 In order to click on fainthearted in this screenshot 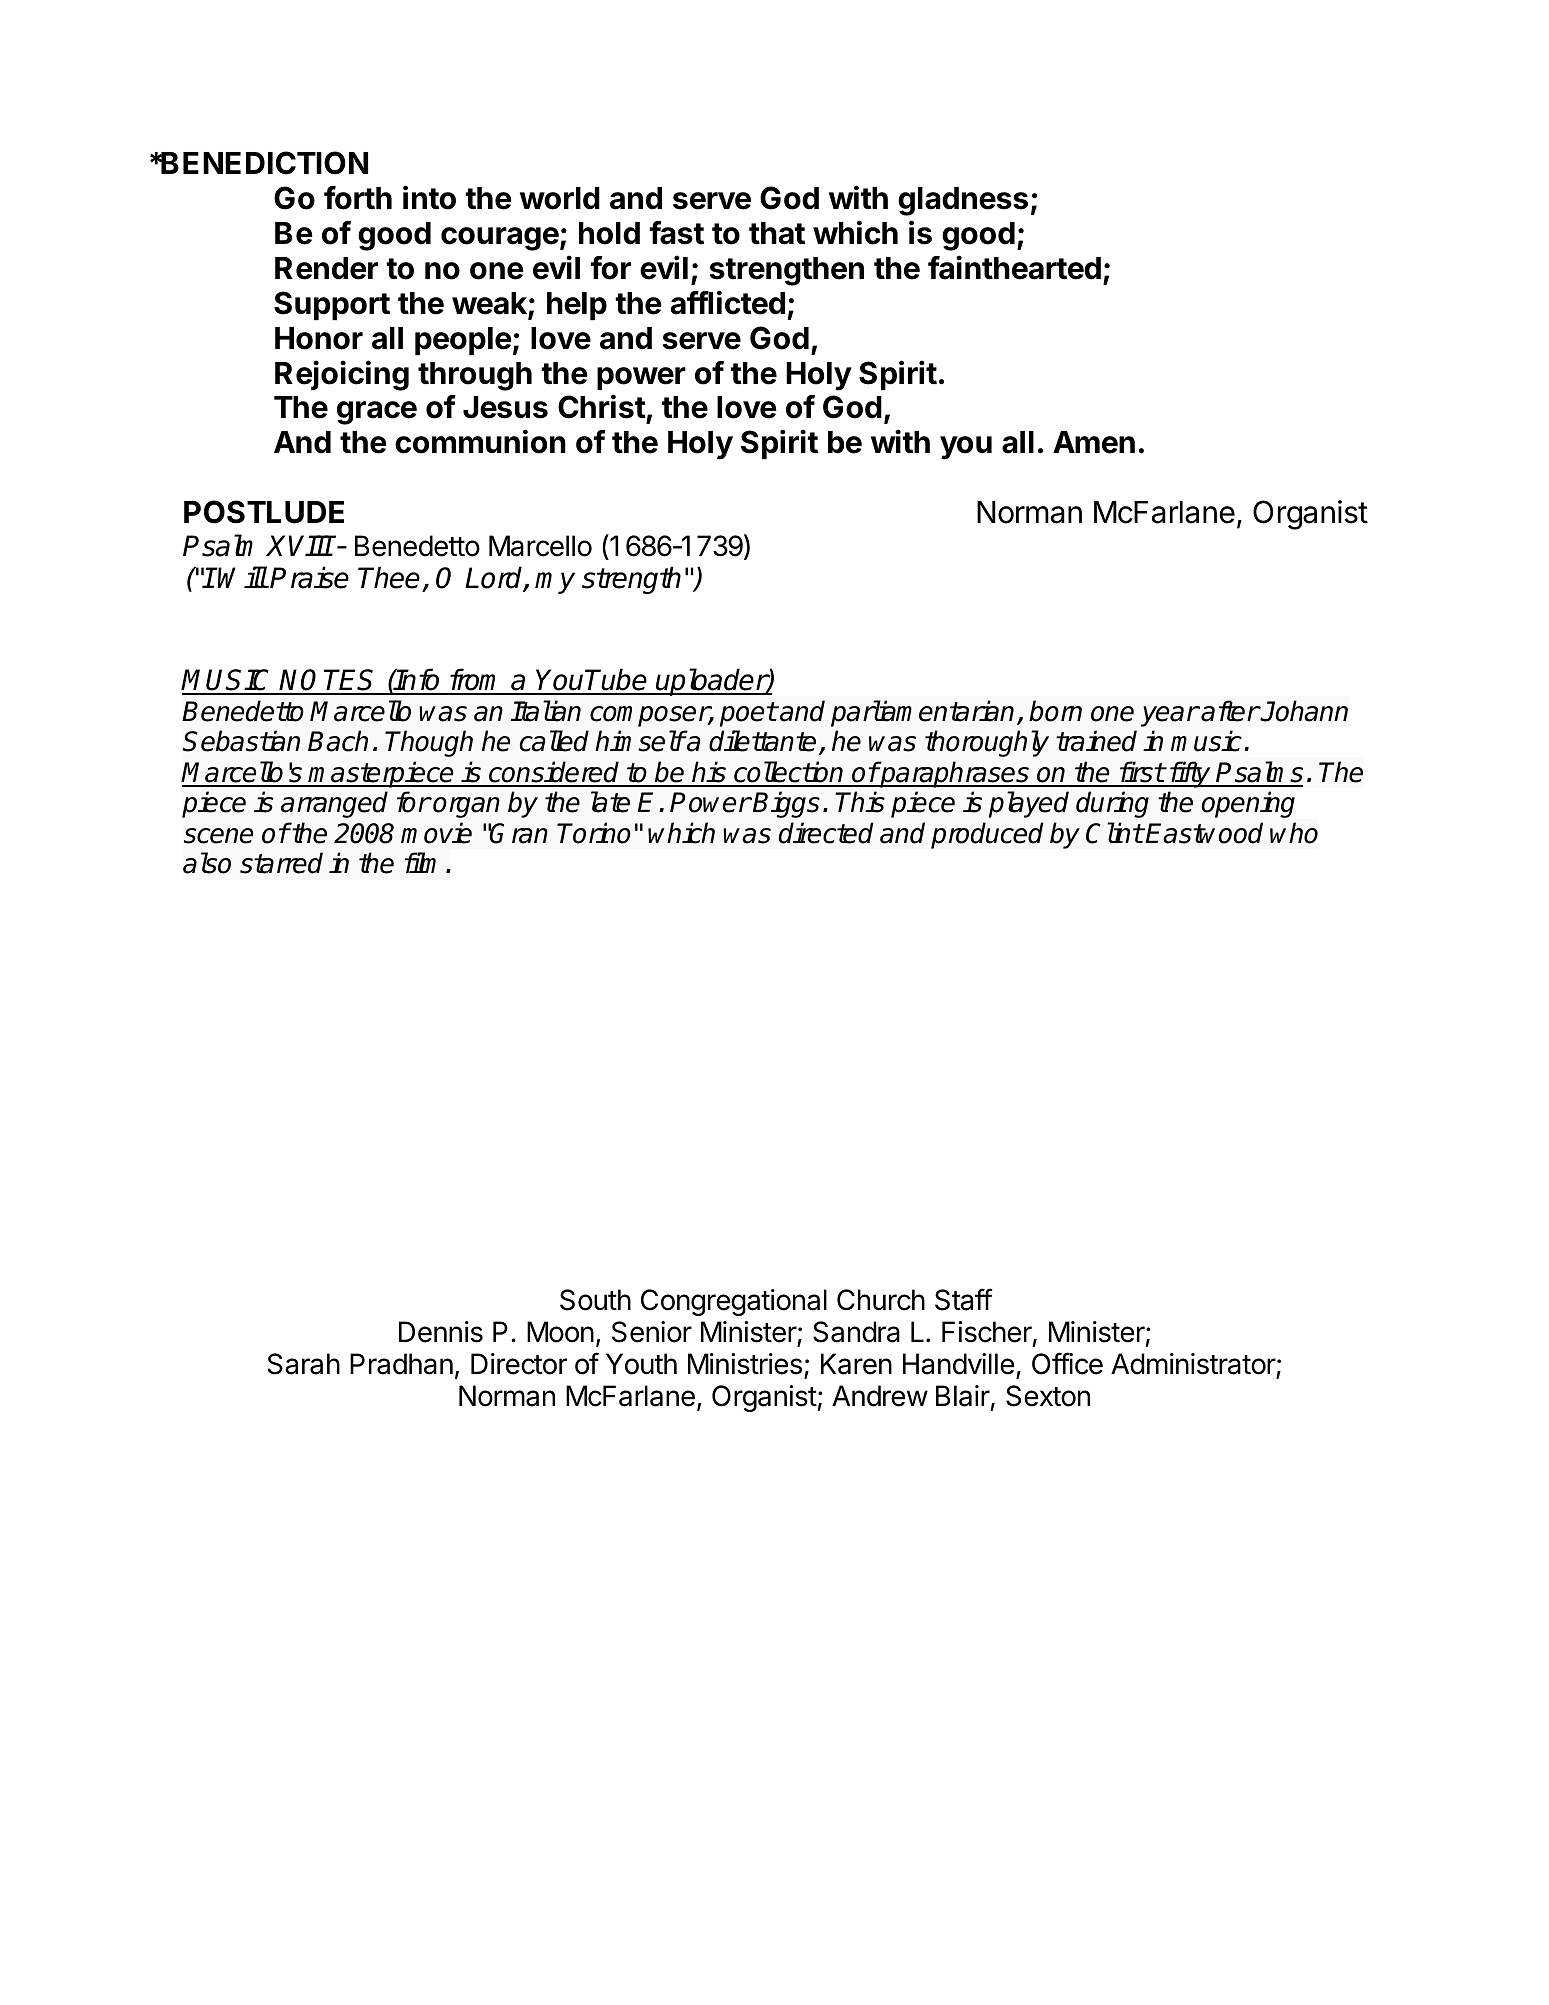, I will do `click(1014, 267)`.
